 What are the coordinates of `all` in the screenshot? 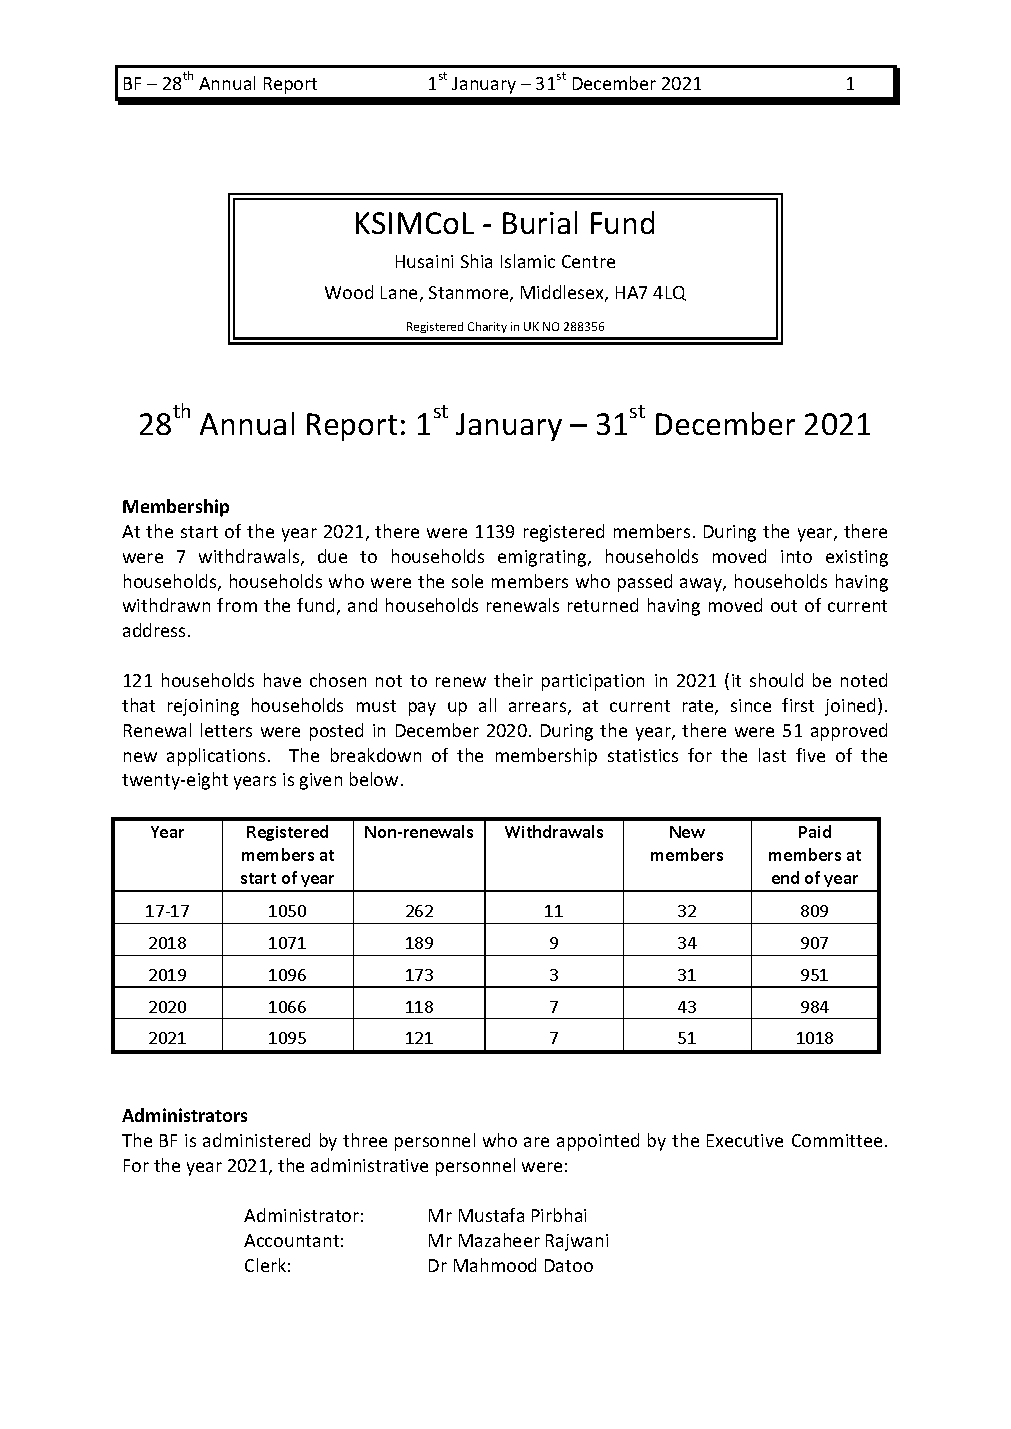 It's located at (487, 705).
